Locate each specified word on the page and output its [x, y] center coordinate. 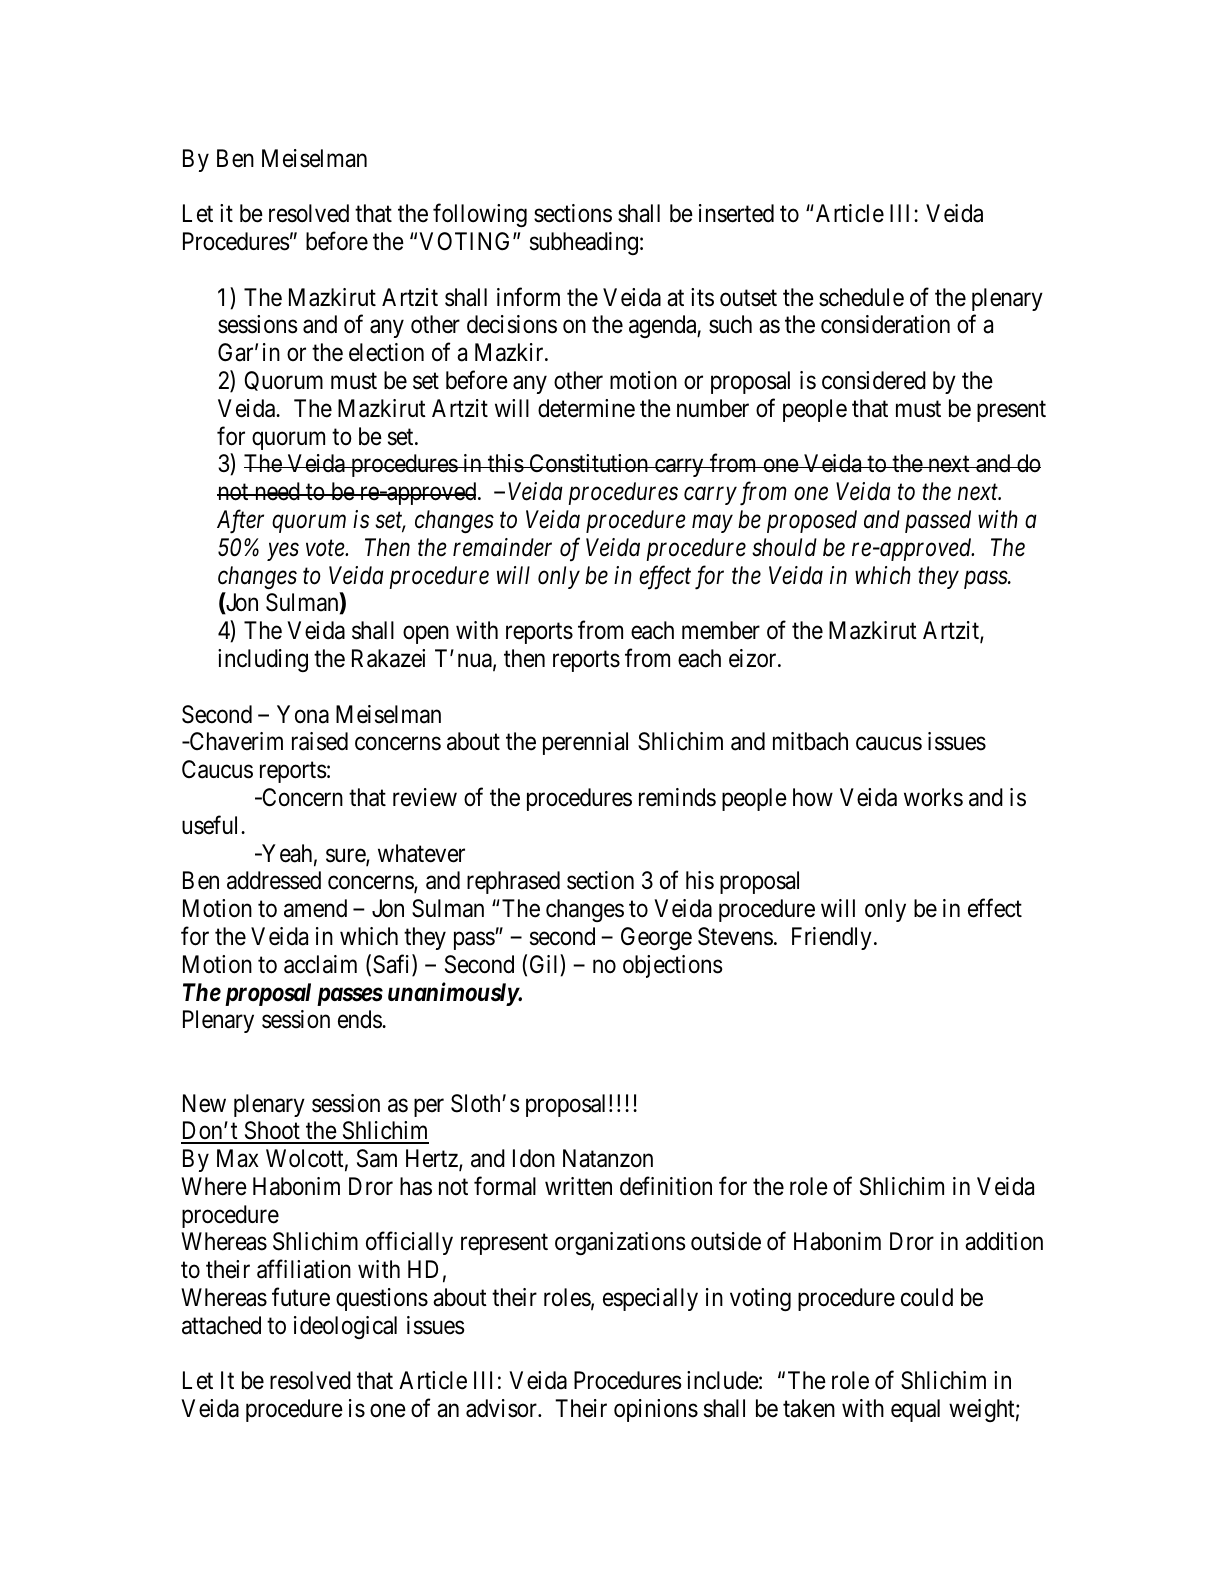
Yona [303, 714]
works [933, 797]
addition [1004, 1241]
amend [315, 908]
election [386, 352]
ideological [345, 1327]
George [656, 938]
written [578, 1186]
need [277, 491]
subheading [584, 243]
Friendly [832, 938]
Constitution [588, 463]
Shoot [272, 1132]
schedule [861, 297]
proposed [812, 521]
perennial [585, 743]
